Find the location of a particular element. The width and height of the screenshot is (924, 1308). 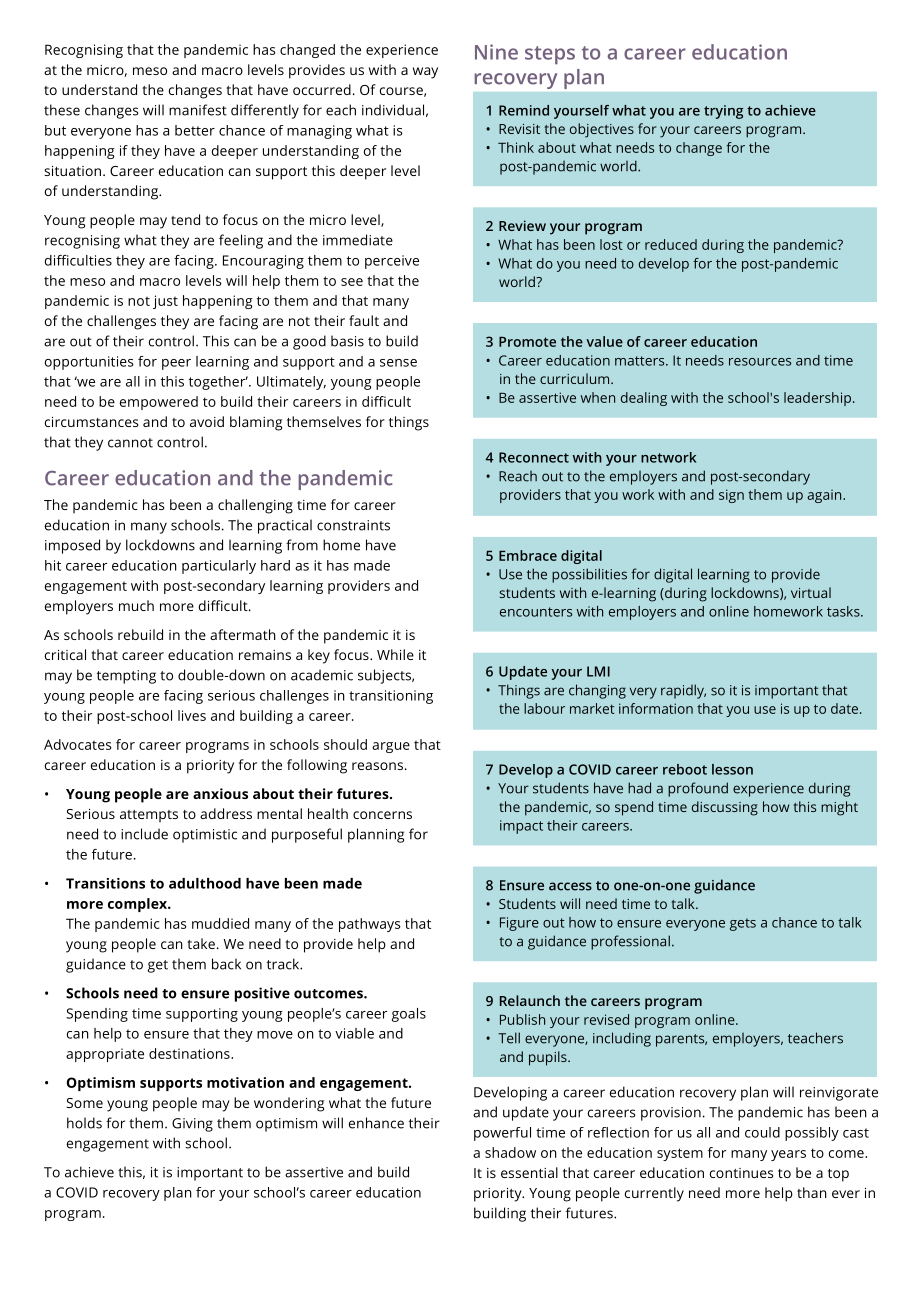

Nine is located at coordinates (496, 52).
